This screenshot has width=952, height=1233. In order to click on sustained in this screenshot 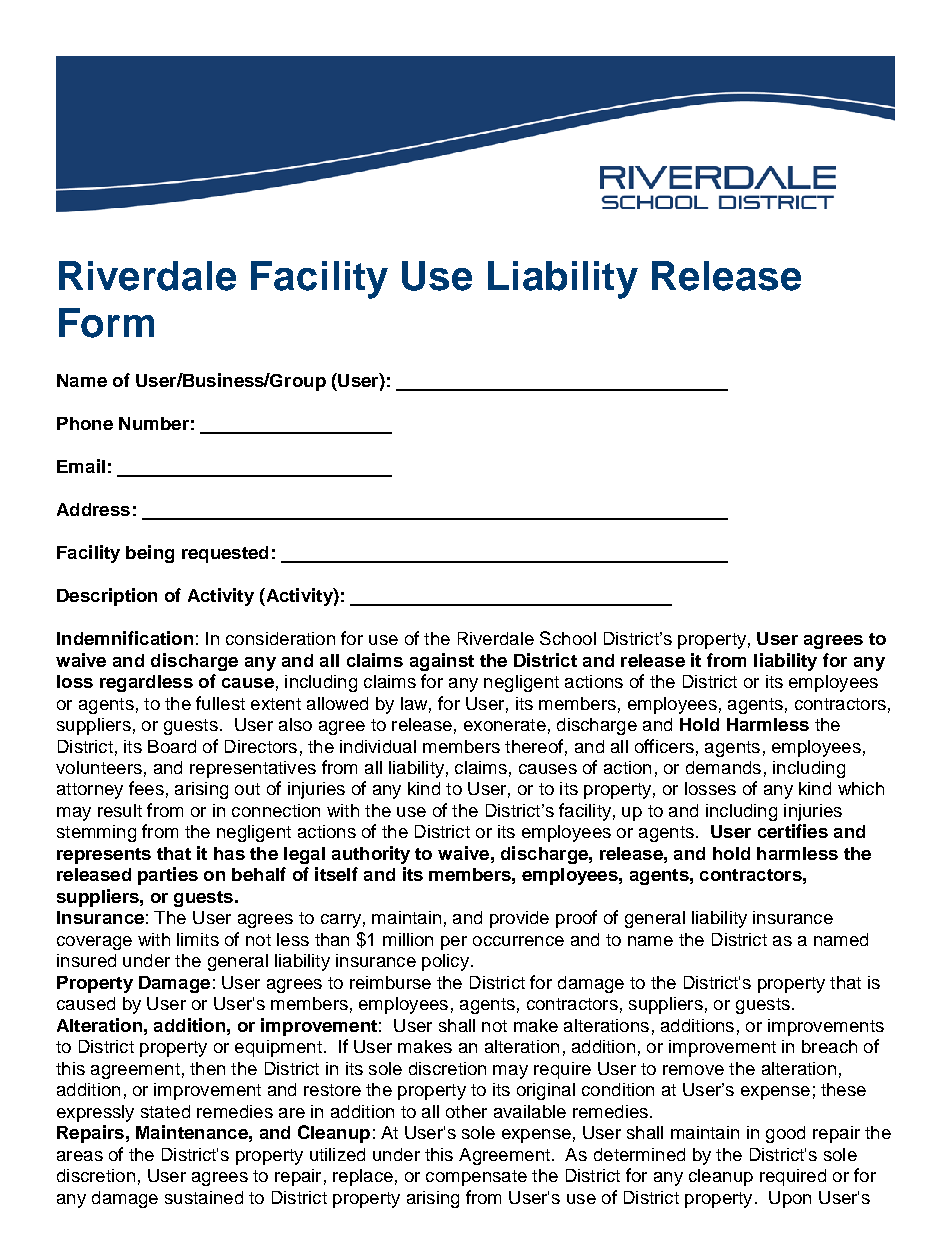, I will do `click(204, 1197)`.
